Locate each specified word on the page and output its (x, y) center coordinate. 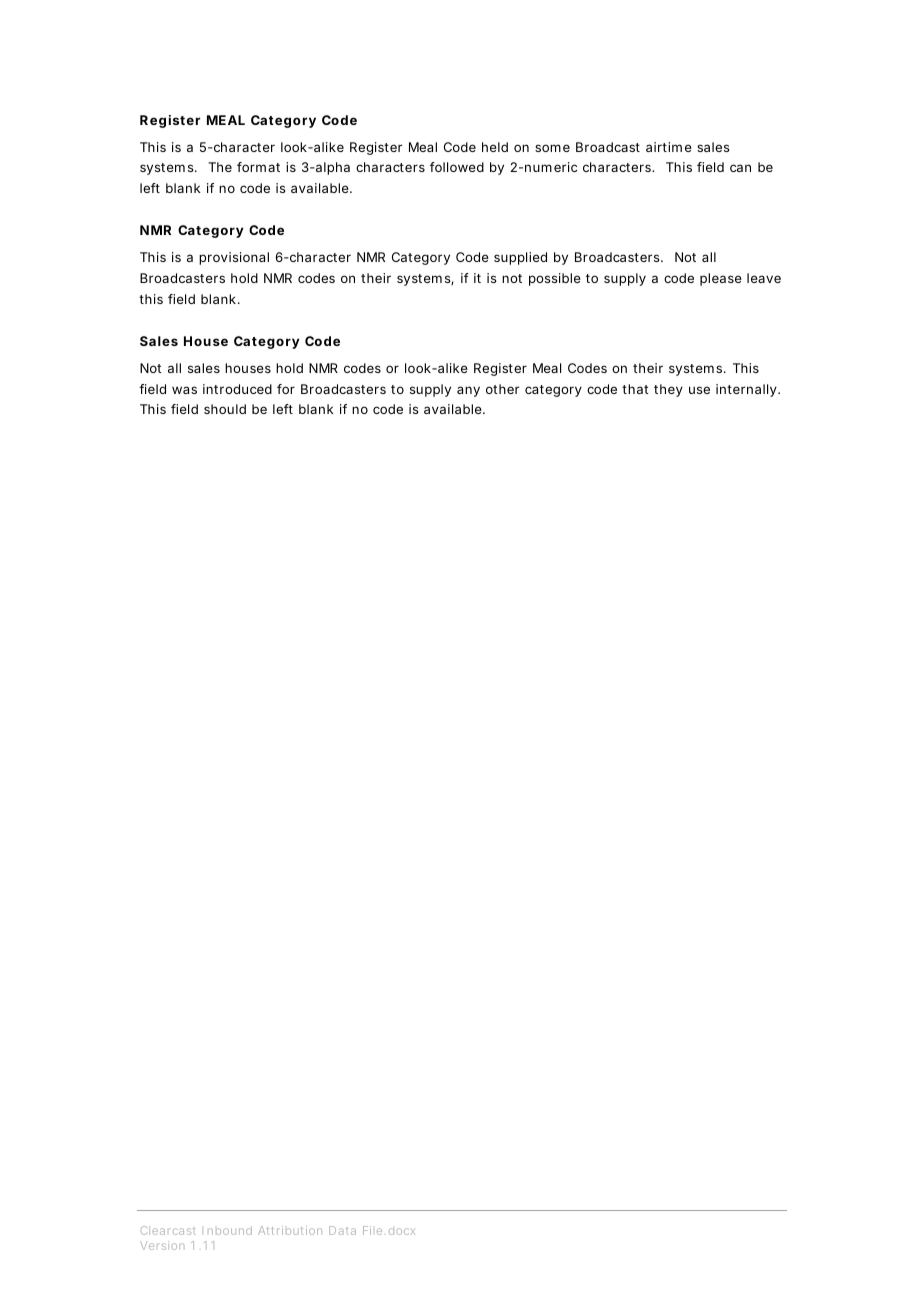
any (468, 391)
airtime (669, 147)
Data (342, 1230)
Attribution (290, 1230)
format (258, 167)
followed (457, 167)
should (225, 409)
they (668, 390)
